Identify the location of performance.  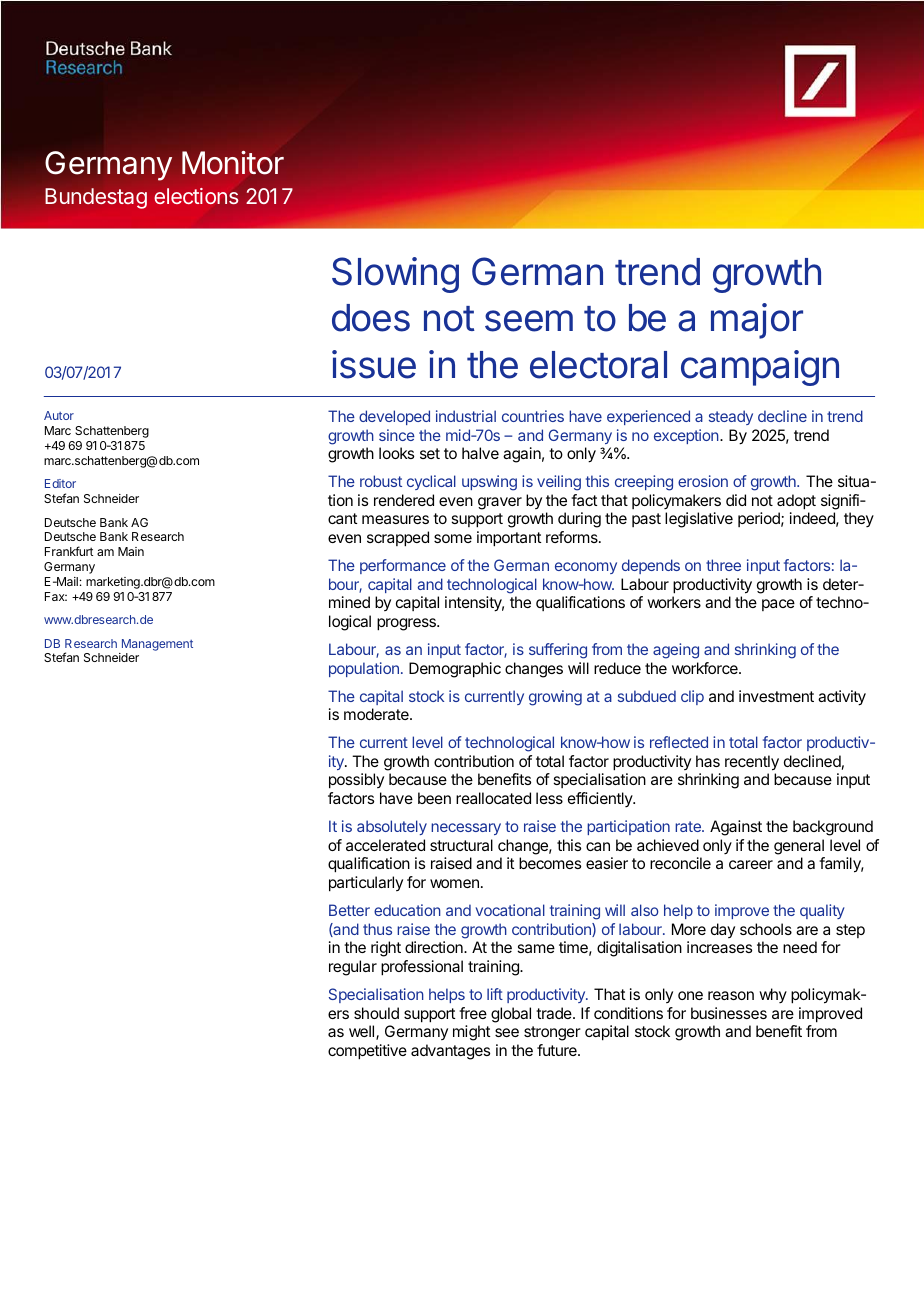
(403, 566).
